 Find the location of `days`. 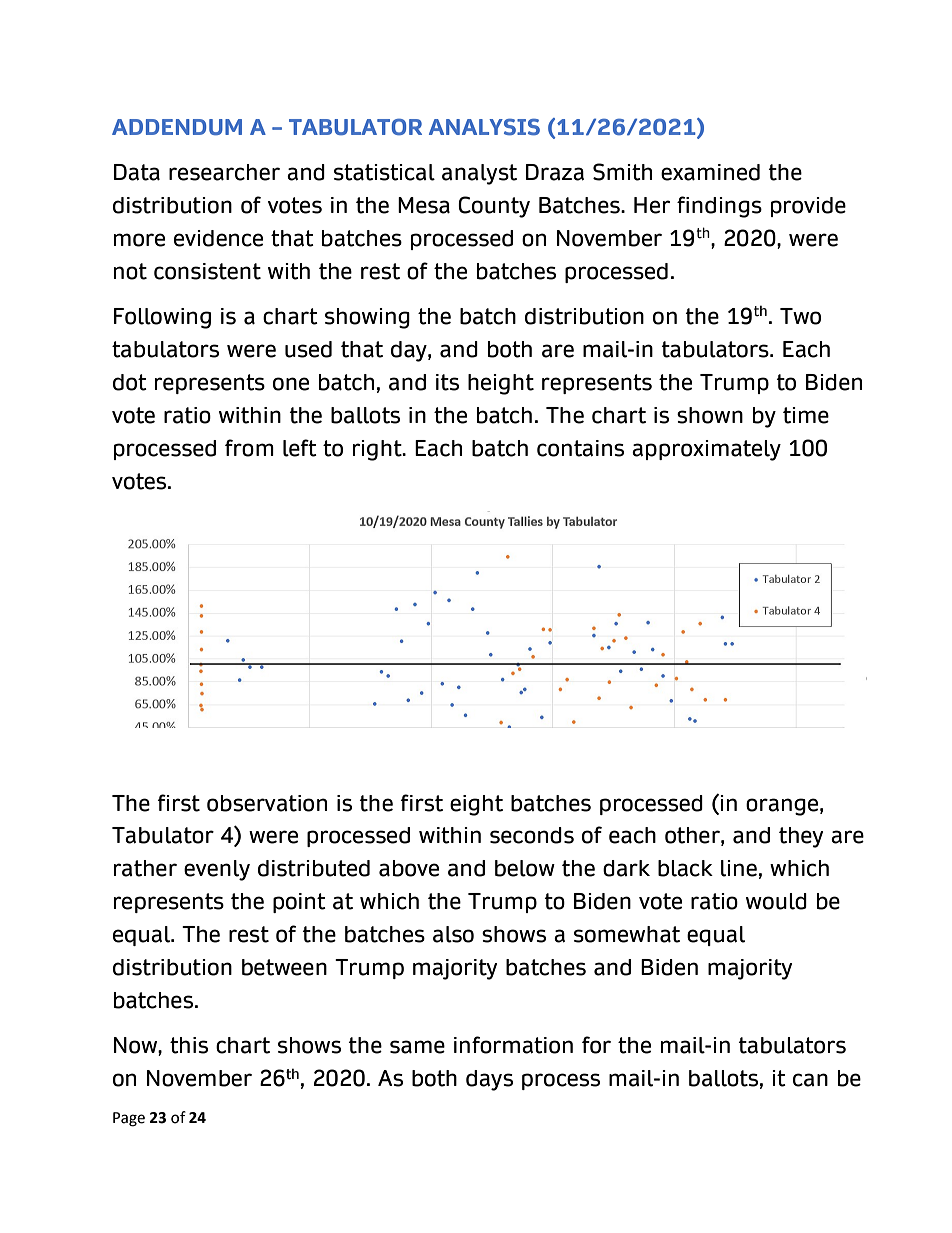

days is located at coordinates (489, 1080).
